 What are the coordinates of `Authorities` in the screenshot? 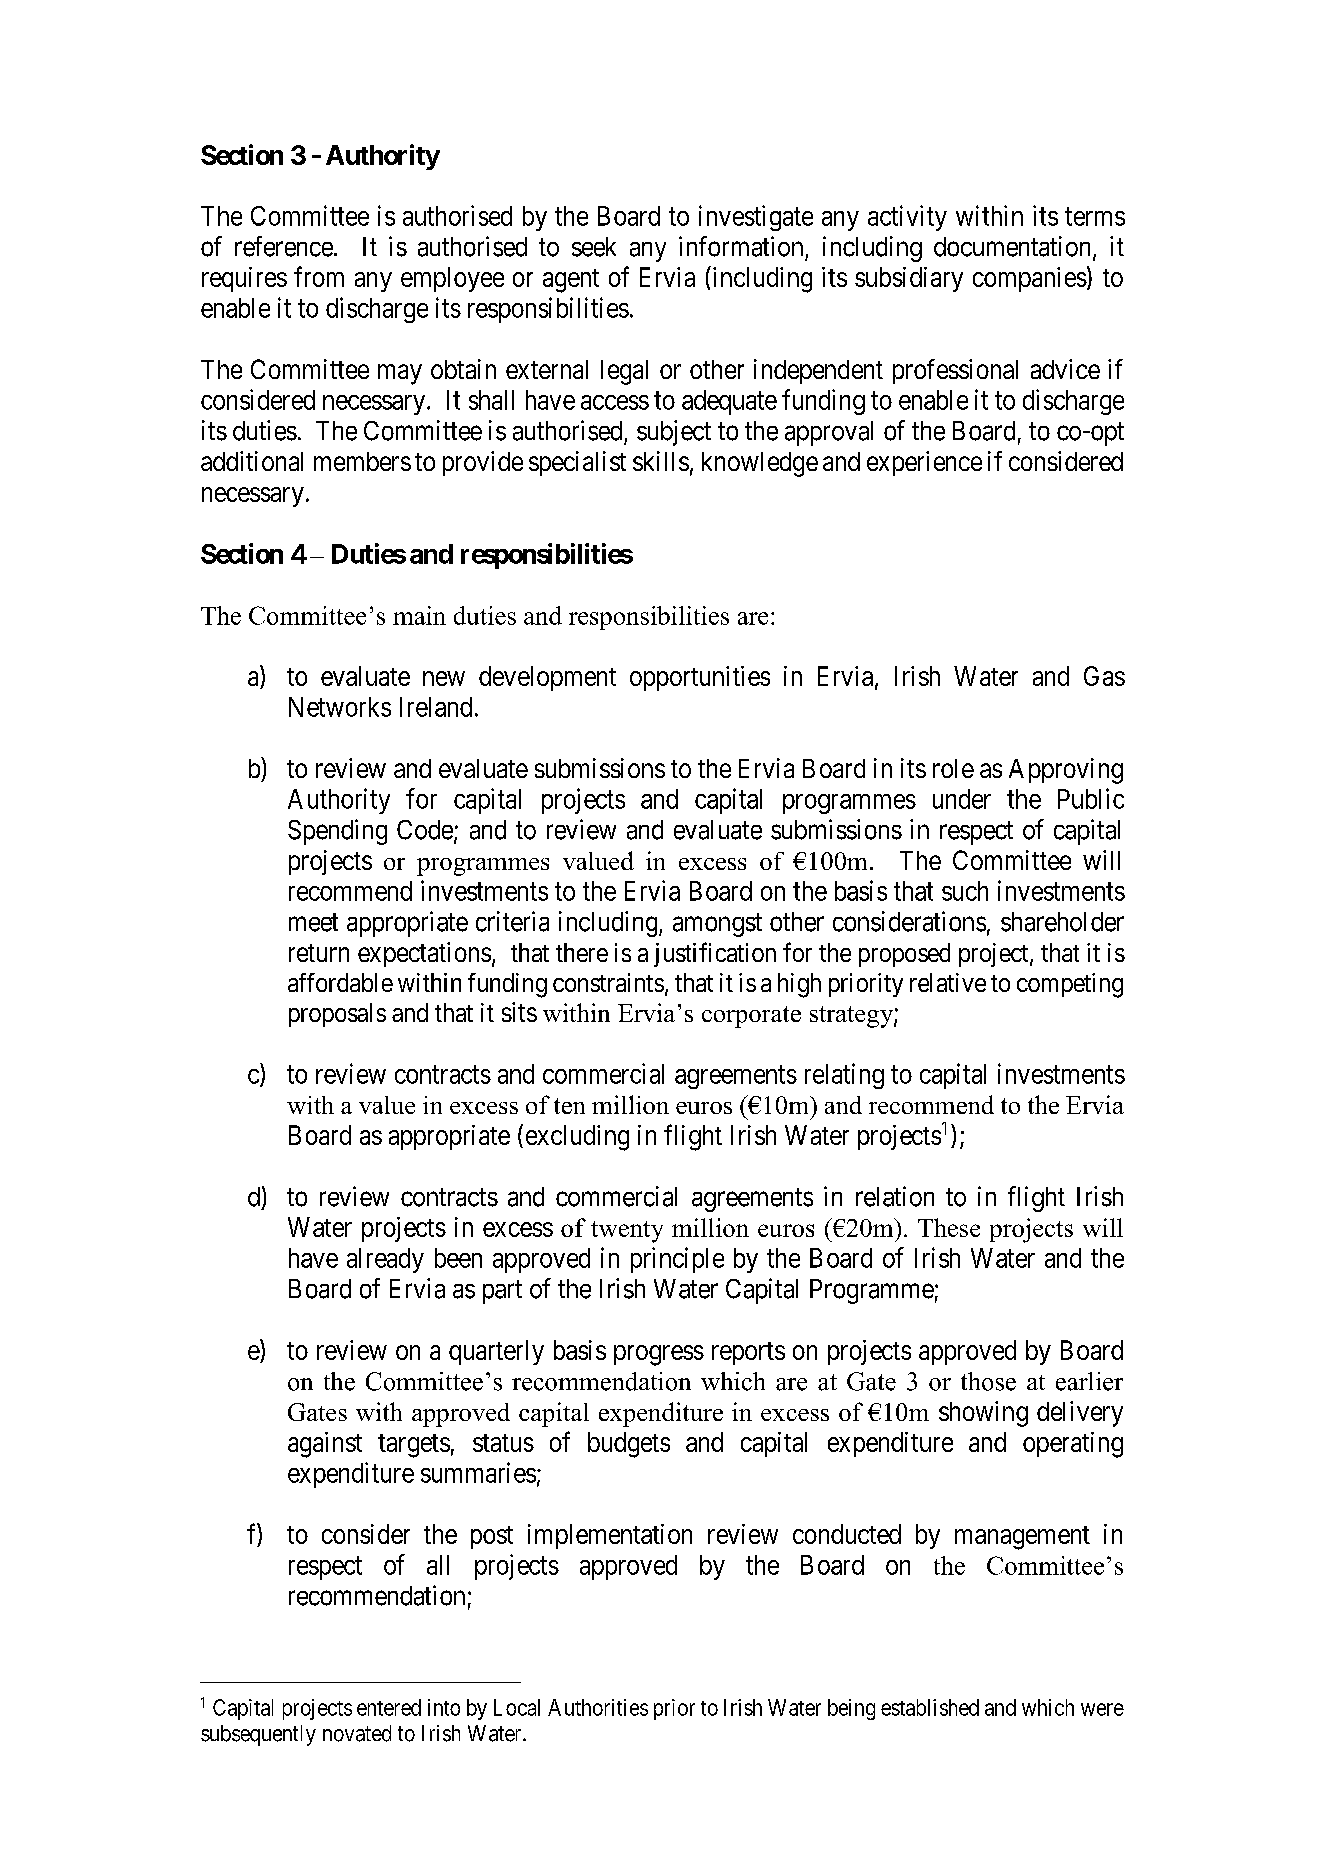 It's located at (598, 1707).
